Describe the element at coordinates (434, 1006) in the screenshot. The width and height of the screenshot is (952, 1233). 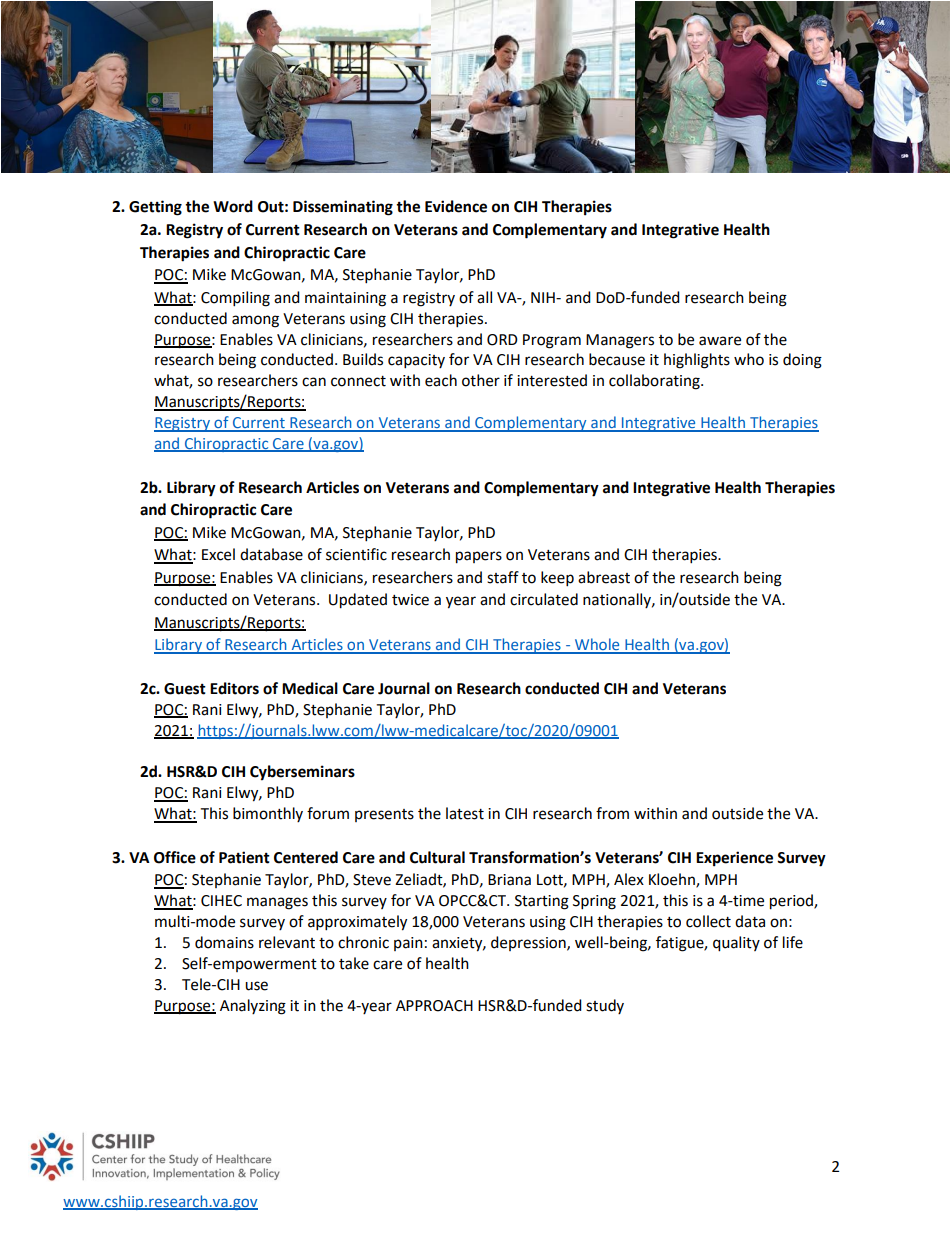
I see `APPROACH` at that location.
